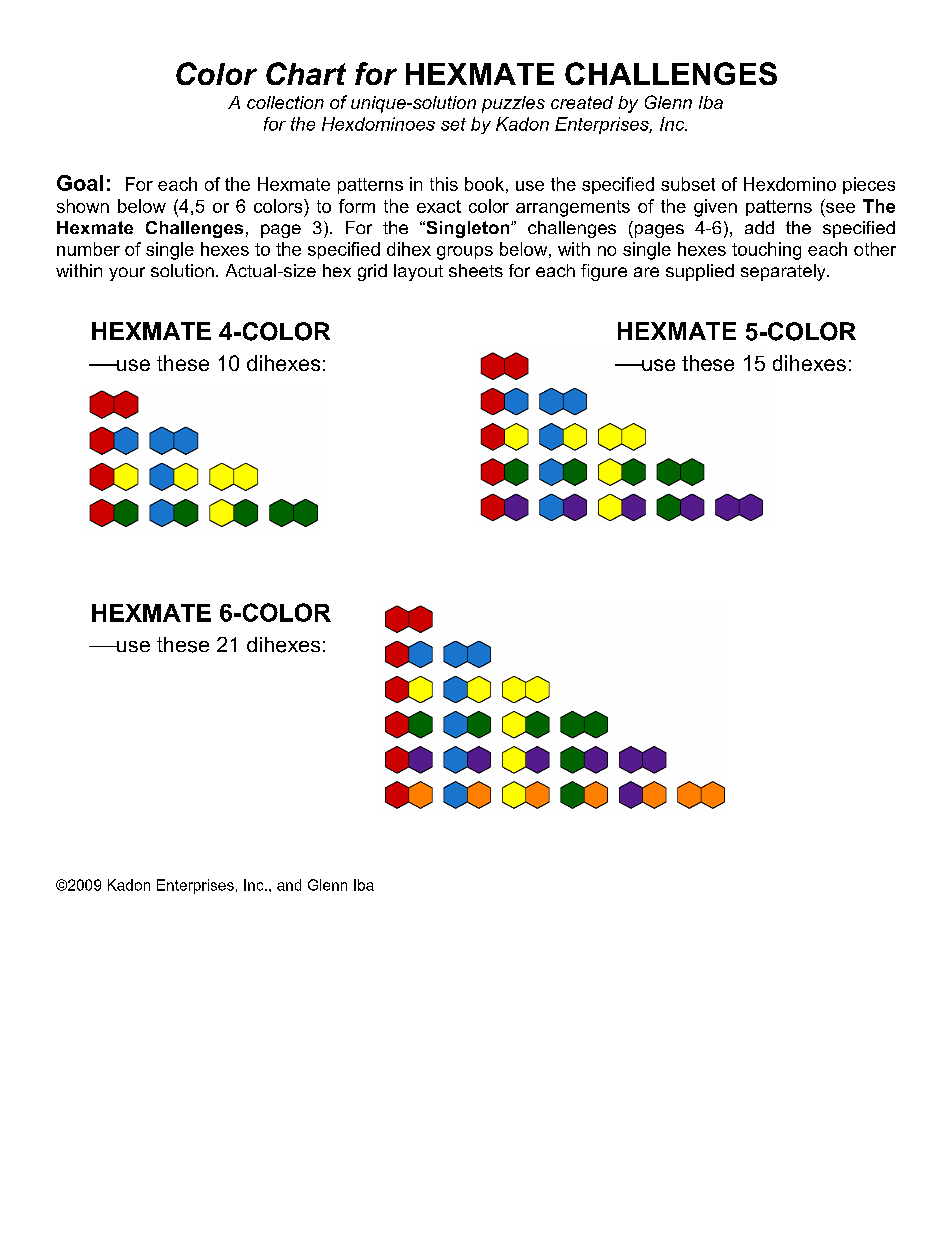 This page has width=952, height=1233. What do you see at coordinates (700, 272) in the page?
I see `supplied` at bounding box center [700, 272].
